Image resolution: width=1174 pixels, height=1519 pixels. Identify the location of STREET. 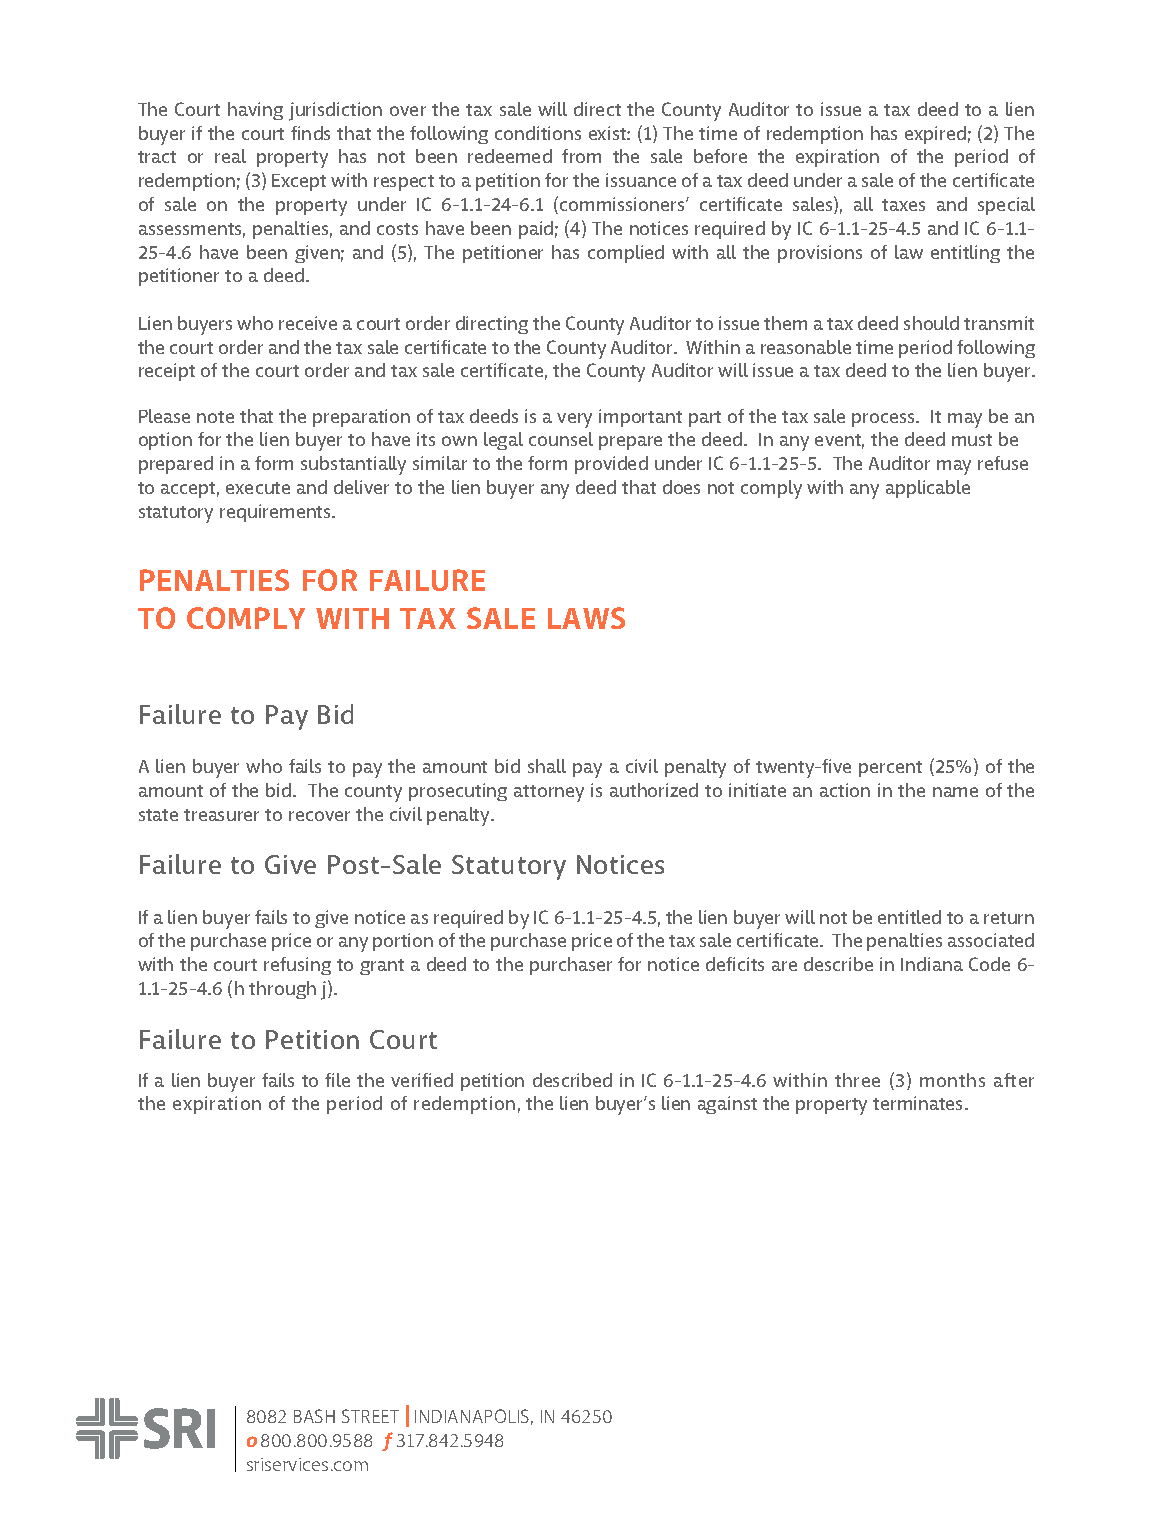
(370, 1416).
